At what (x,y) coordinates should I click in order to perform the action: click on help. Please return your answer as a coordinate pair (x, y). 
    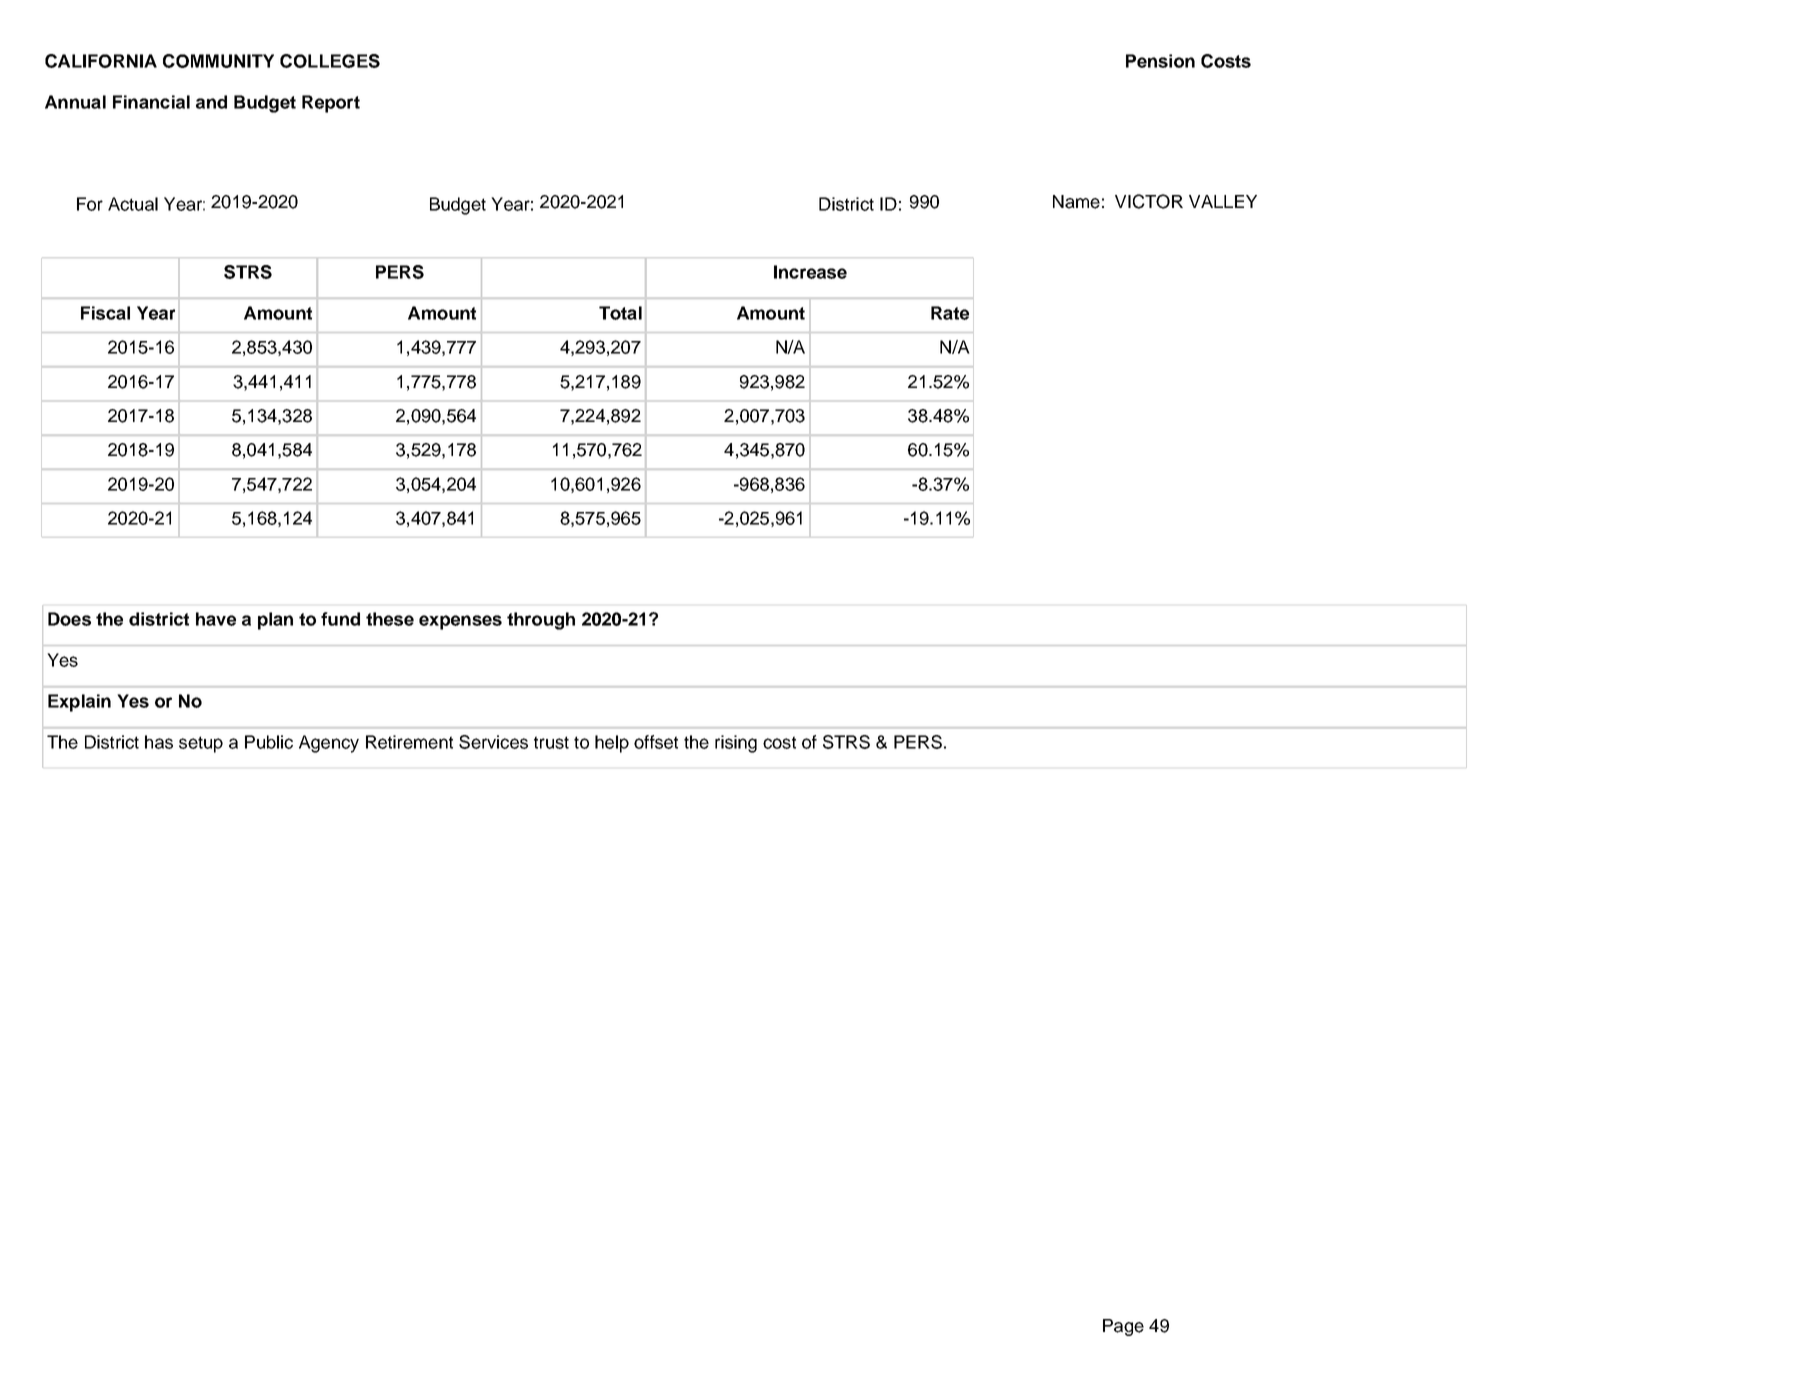
    Looking at the image, I should click on (612, 744).
